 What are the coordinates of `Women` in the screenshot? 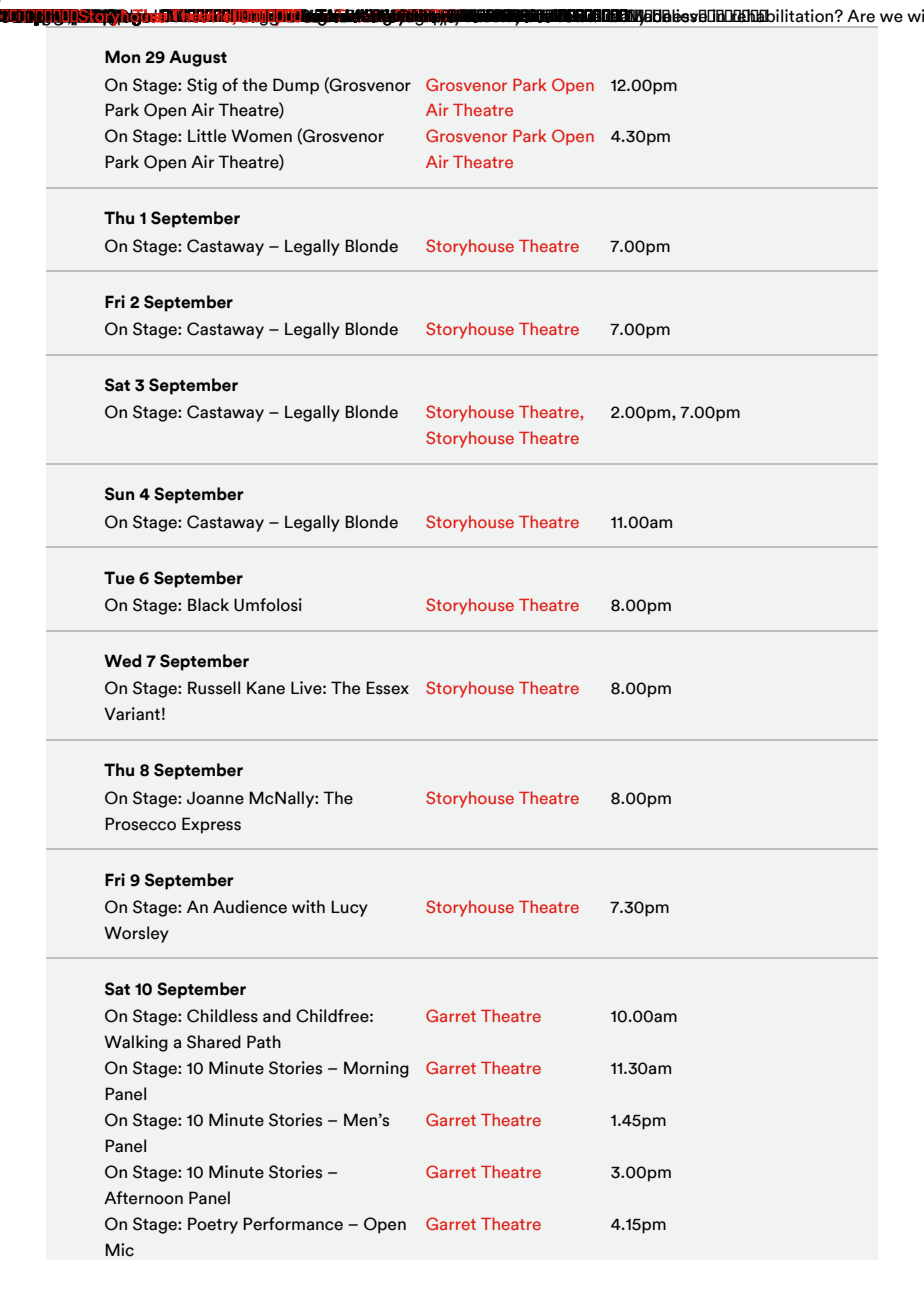 It's located at (261, 136).
